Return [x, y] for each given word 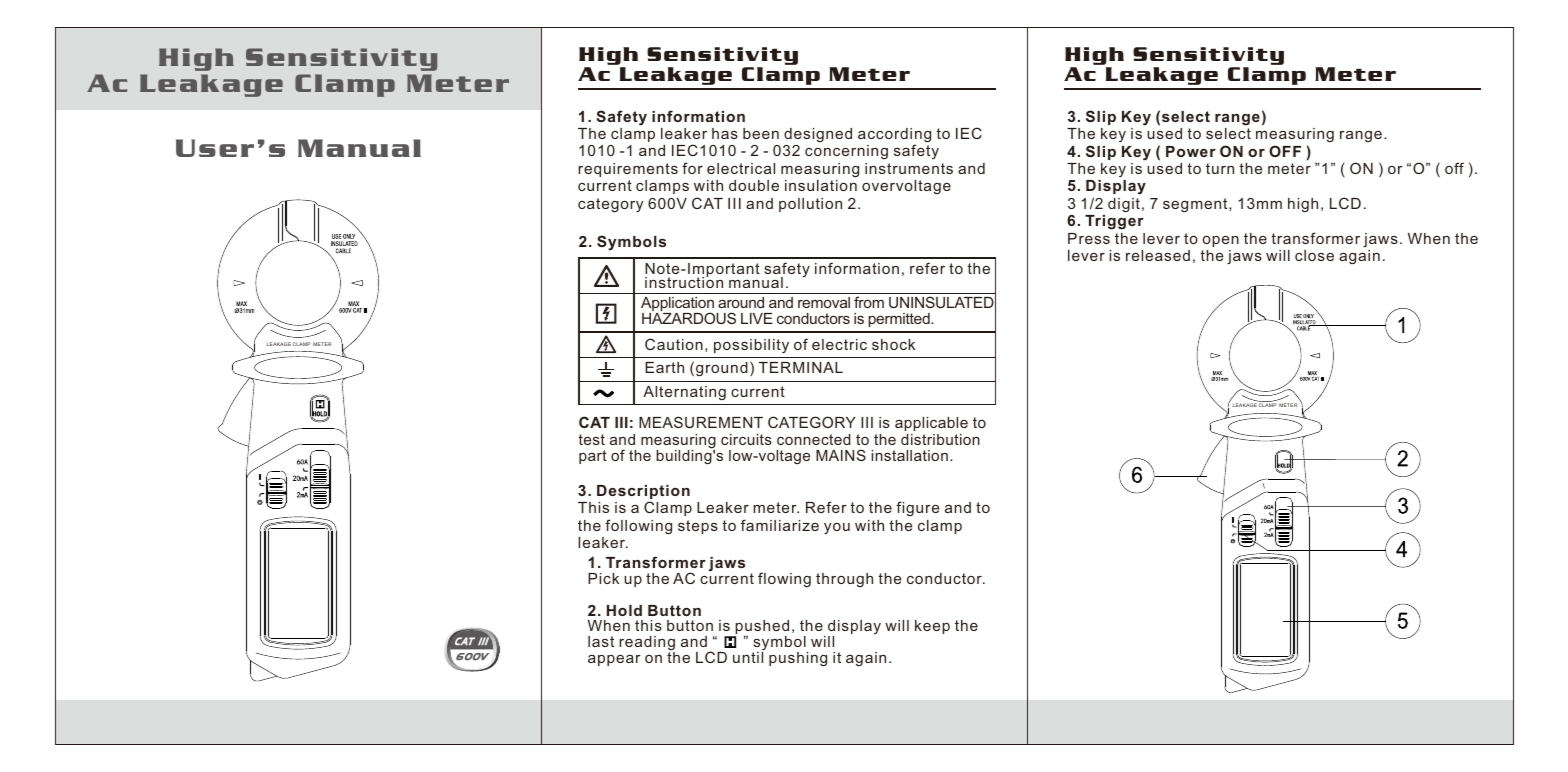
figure [917, 508]
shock [893, 344]
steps [698, 527]
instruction [684, 281]
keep [932, 627]
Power [1191, 151]
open [1221, 241]
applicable [931, 424]
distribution [940, 439]
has [725, 133]
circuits [746, 439]
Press [1089, 238]
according [894, 136]
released [1158, 255]
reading [647, 644]
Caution [674, 344]
